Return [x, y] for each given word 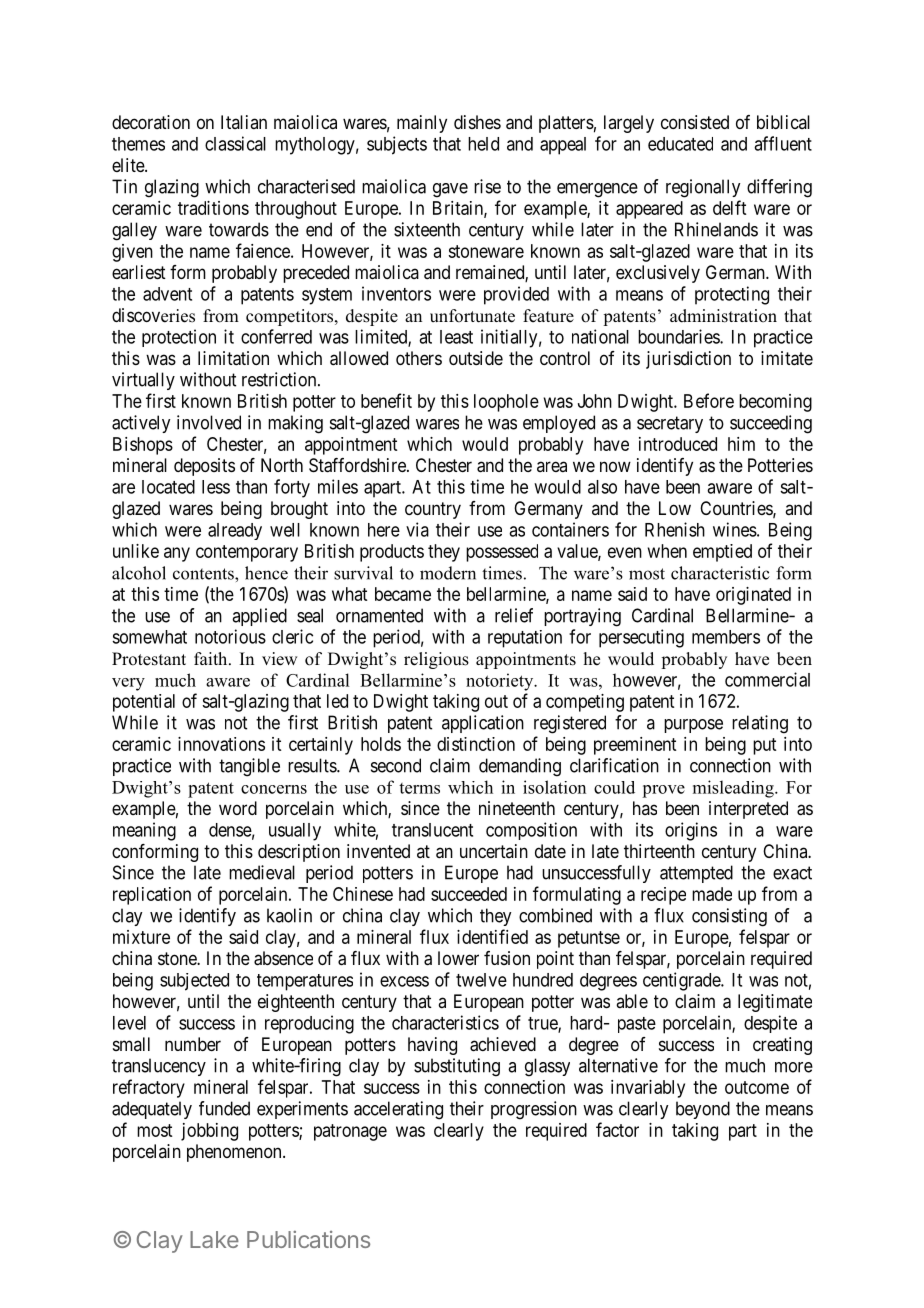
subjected [194, 982]
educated [680, 144]
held [483, 144]
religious [436, 660]
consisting [729, 917]
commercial [767, 679]
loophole [506, 403]
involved [209, 422]
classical [235, 143]
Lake [214, 1239]
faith [212, 658]
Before [709, 400]
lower [458, 958]
